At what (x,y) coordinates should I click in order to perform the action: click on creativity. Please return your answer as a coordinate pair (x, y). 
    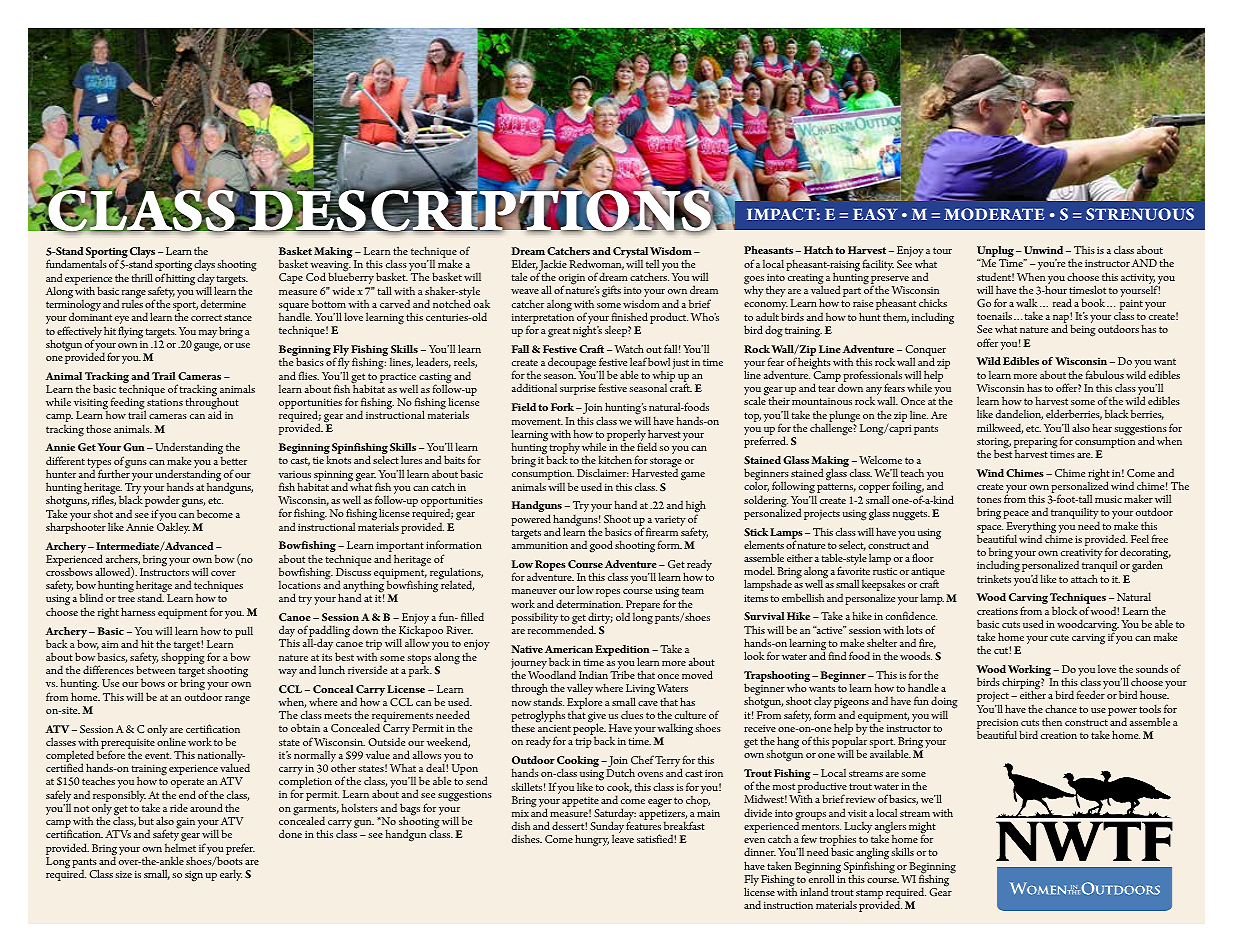
    Looking at the image, I should click on (1081, 555).
